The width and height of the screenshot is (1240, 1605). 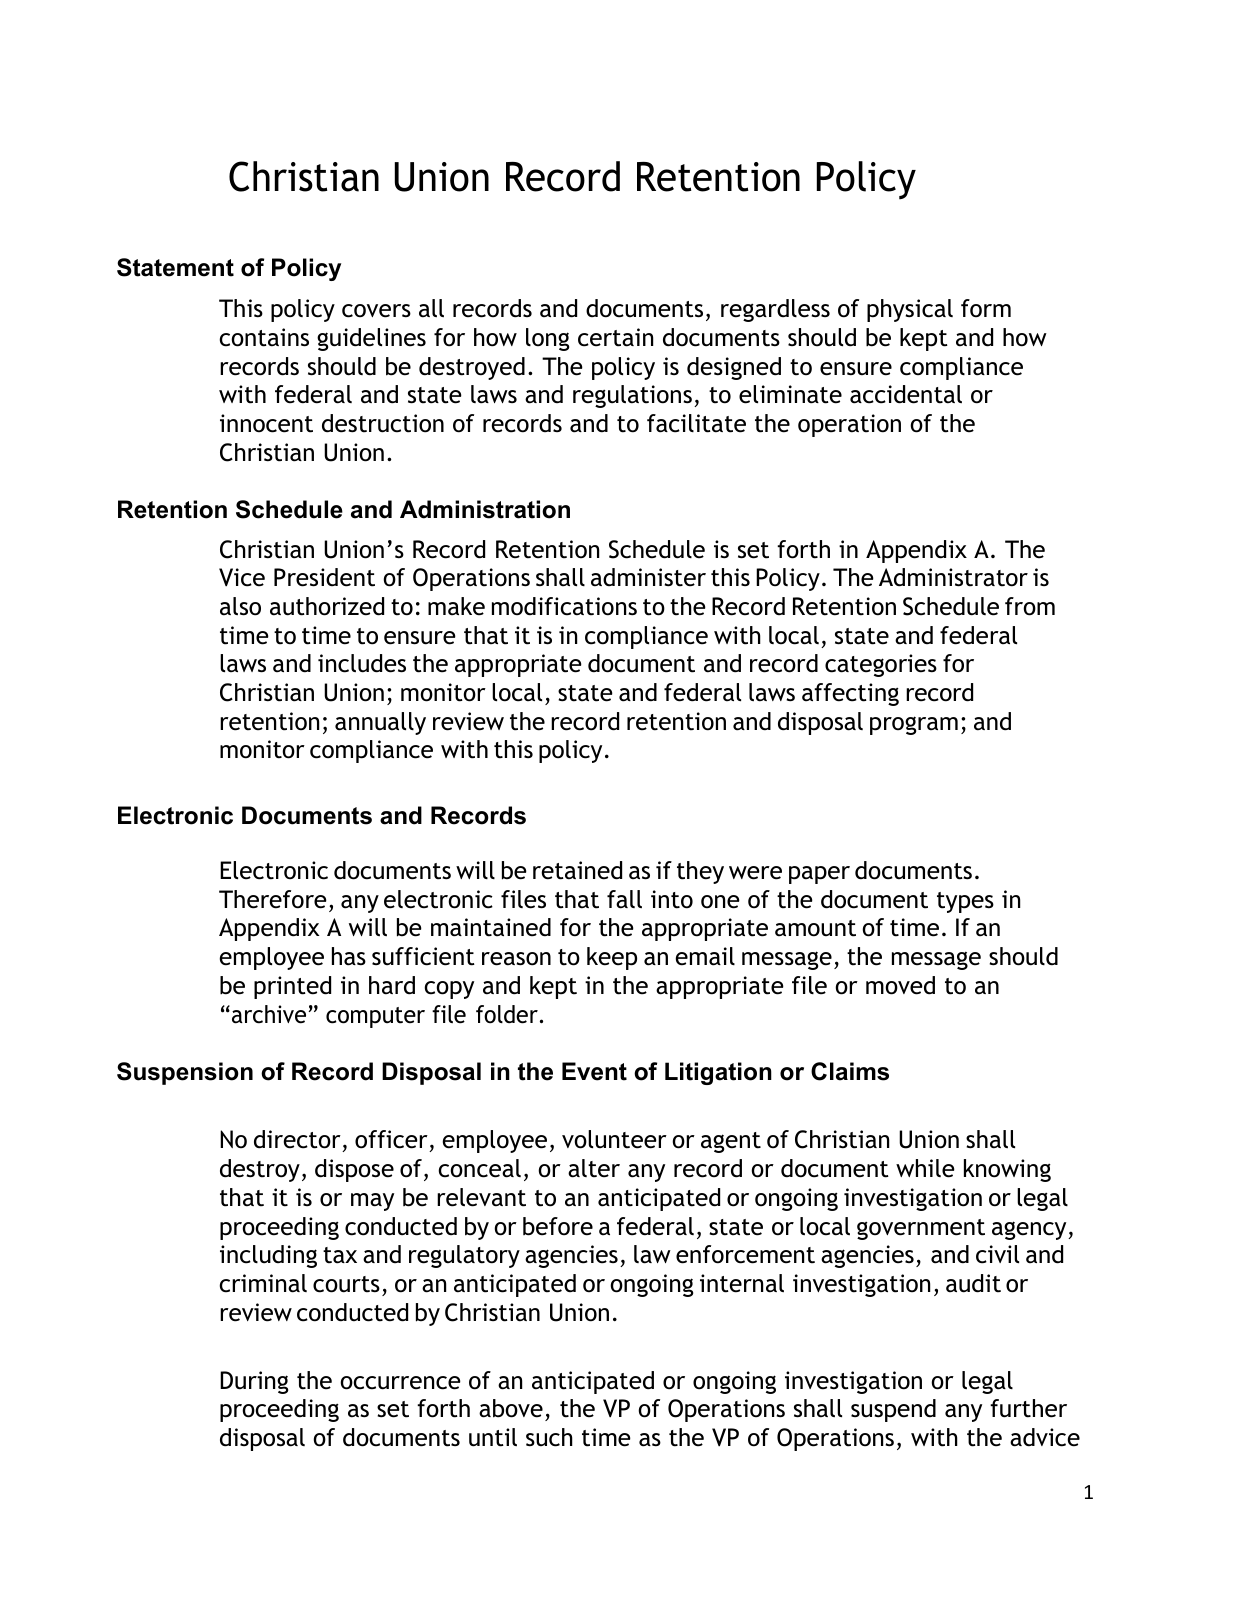 What do you see at coordinates (254, 1382) in the screenshot?
I see `During` at bounding box center [254, 1382].
